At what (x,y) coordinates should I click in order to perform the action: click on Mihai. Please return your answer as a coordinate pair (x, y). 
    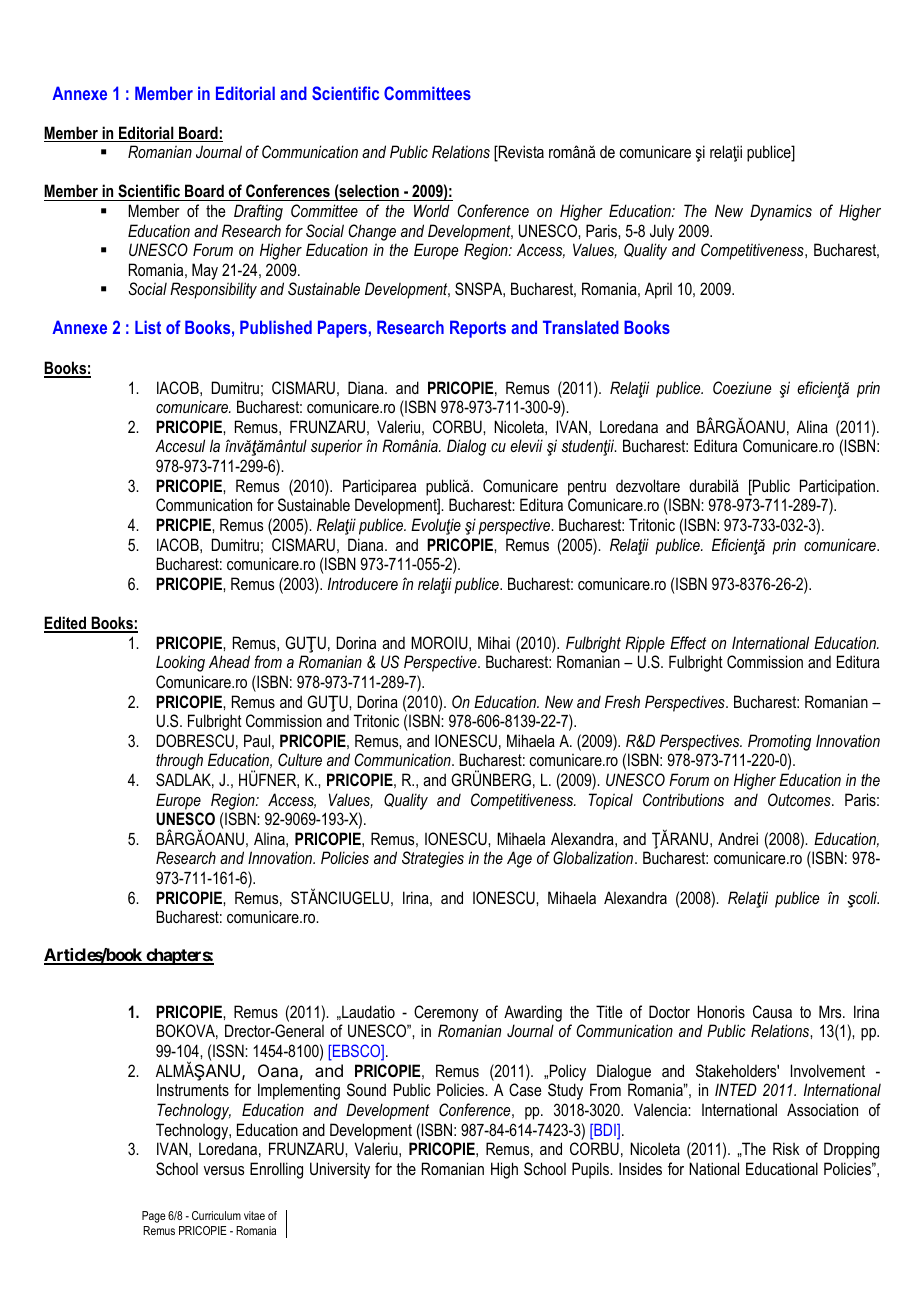
    Looking at the image, I should click on (494, 642).
